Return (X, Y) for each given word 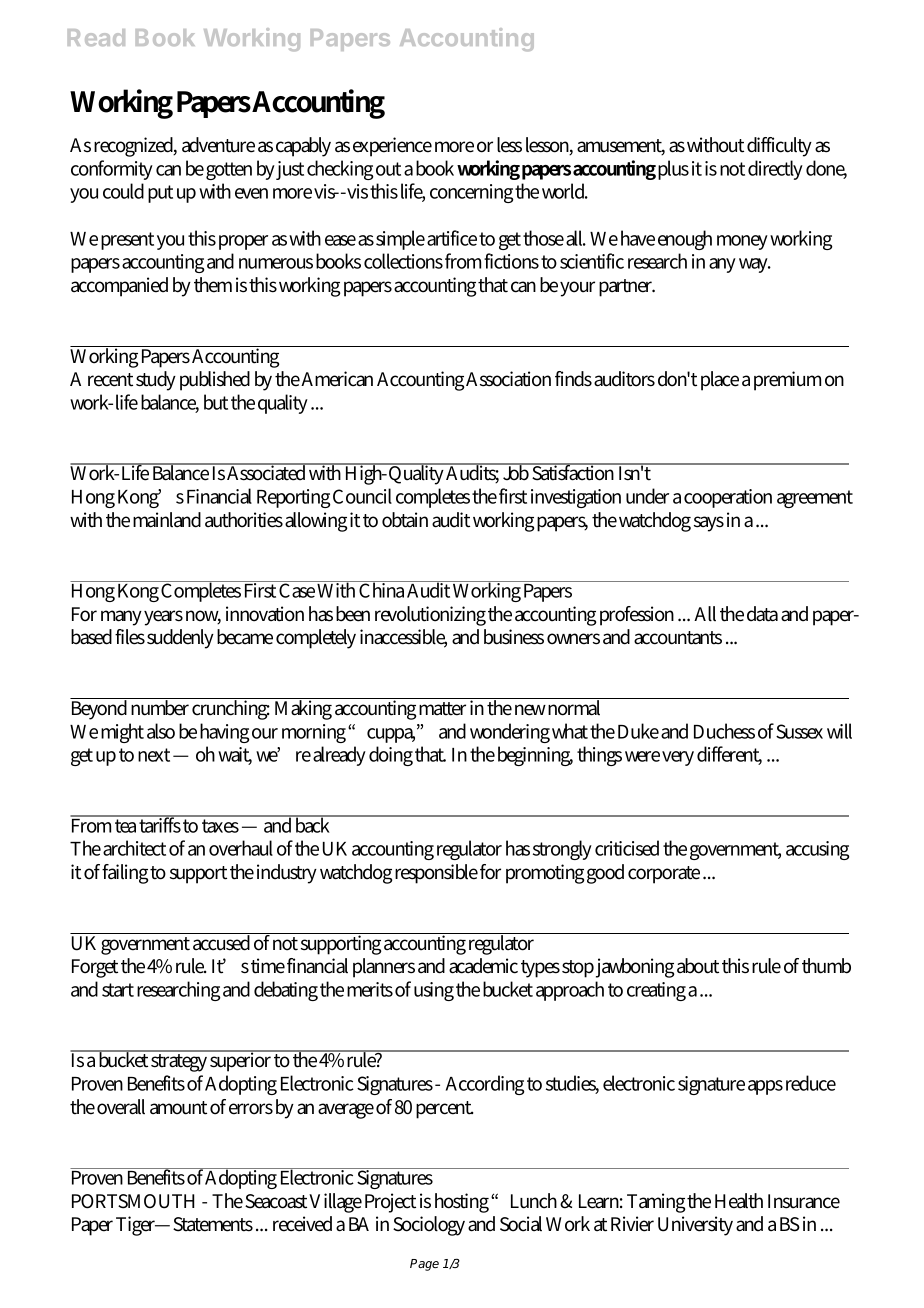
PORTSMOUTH (133, 1201)
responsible (436, 874)
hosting (462, 1203)
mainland (167, 520)
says (709, 524)
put (160, 194)
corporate (664, 875)
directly (775, 170)
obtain (405, 520)
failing (125, 874)
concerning (471, 193)
